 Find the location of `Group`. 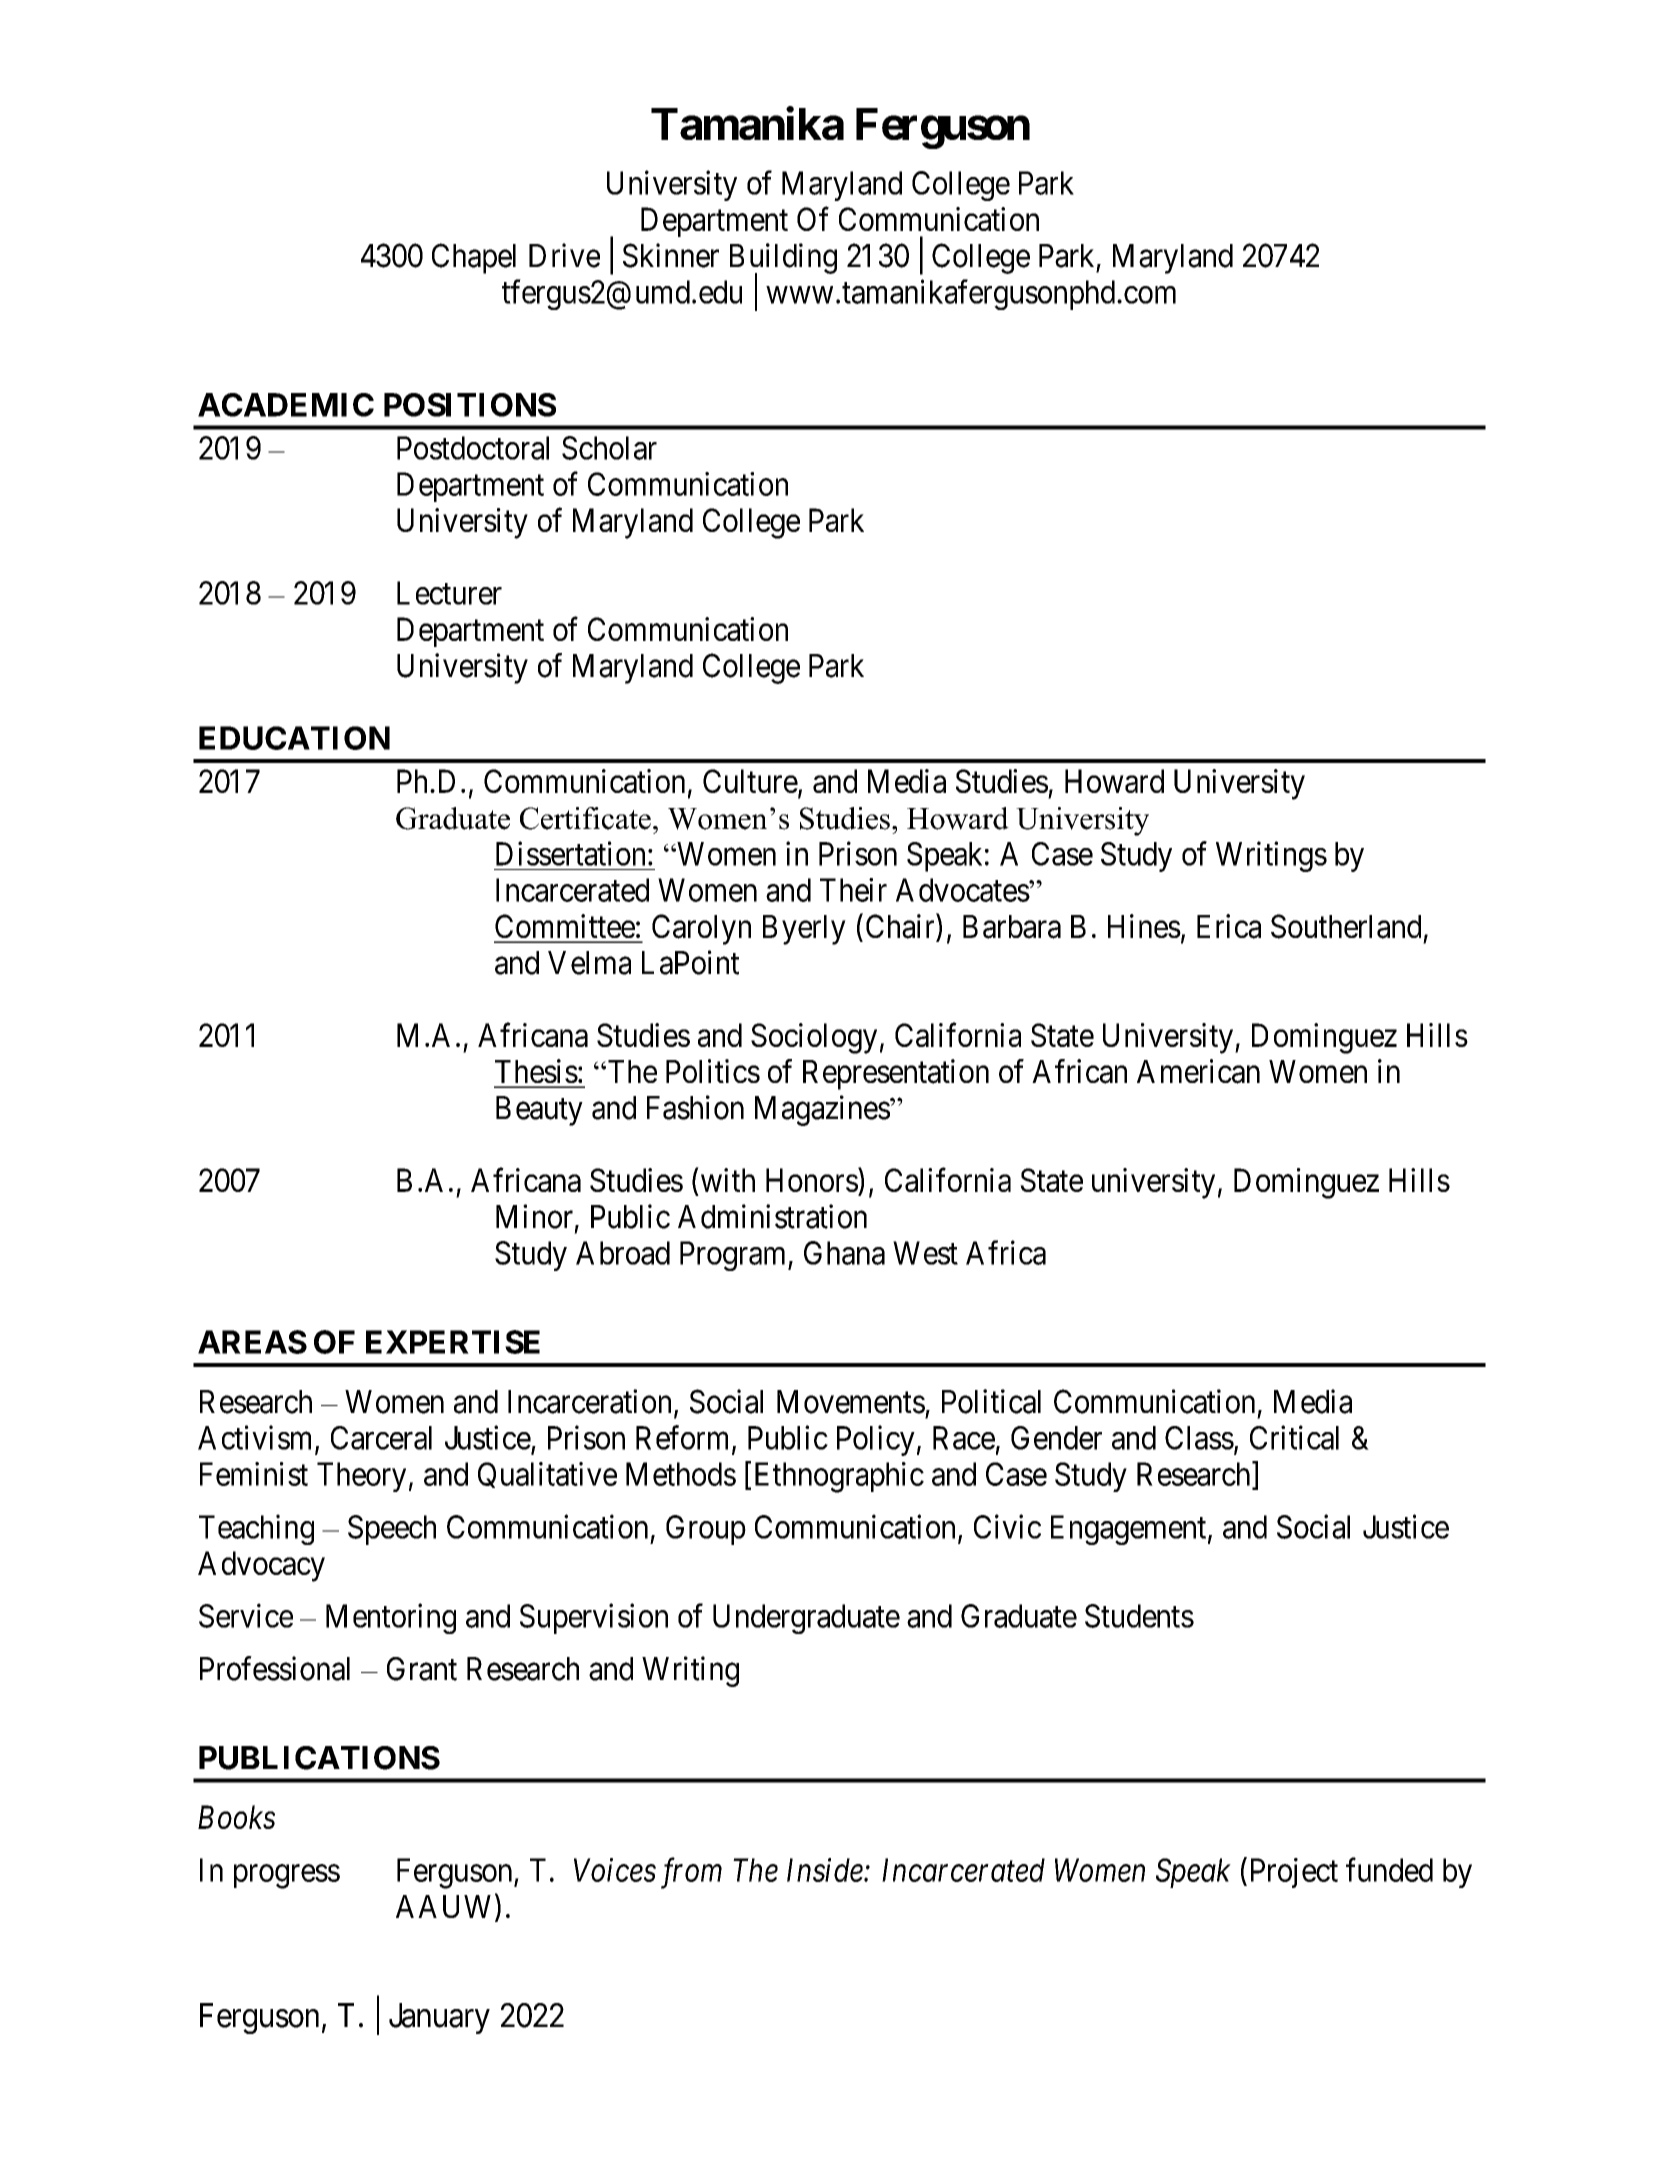

Group is located at coordinates (706, 1530).
